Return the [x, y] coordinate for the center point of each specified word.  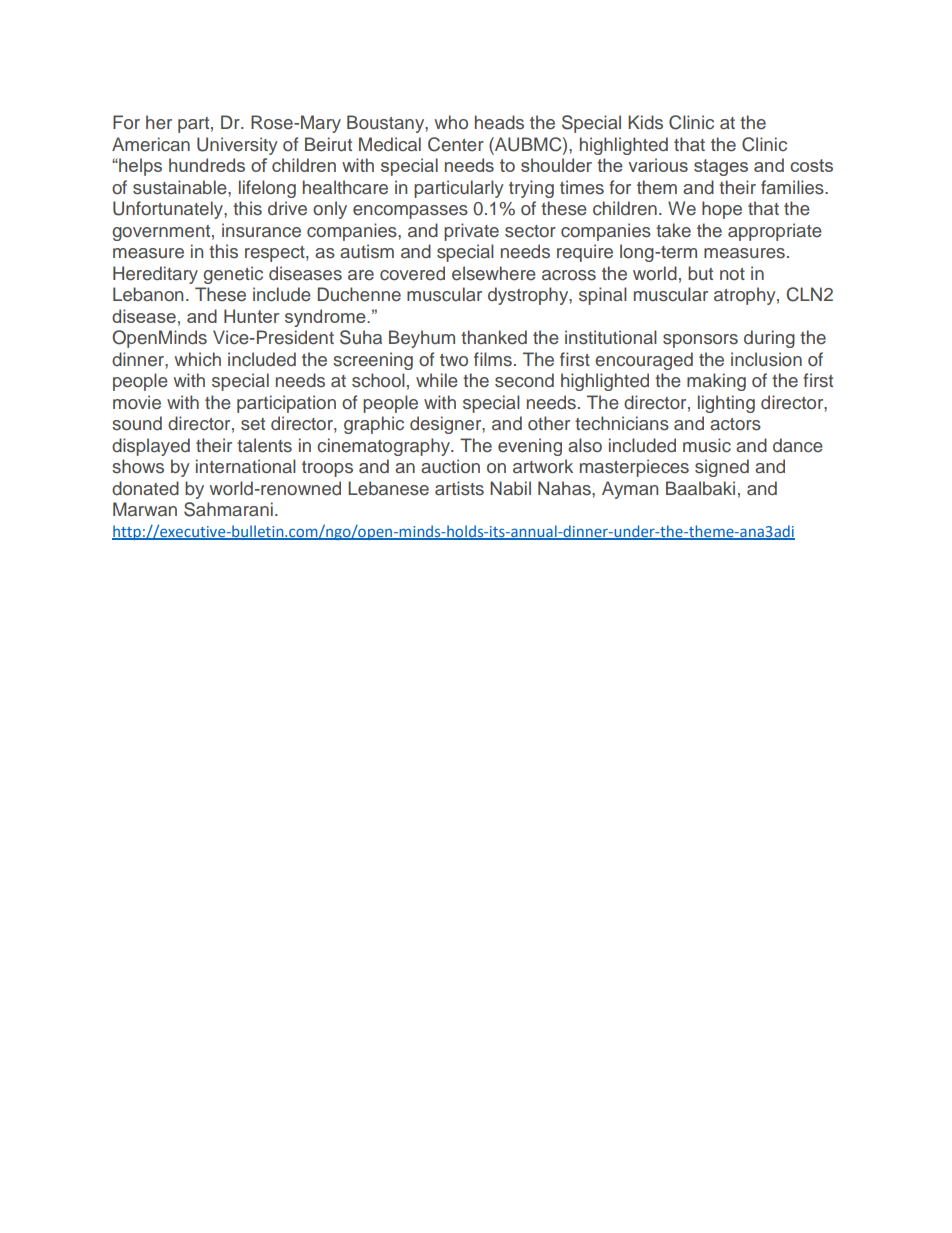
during [769, 339]
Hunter [252, 316]
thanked [494, 337]
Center [456, 144]
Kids [645, 122]
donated [145, 488]
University [237, 146]
